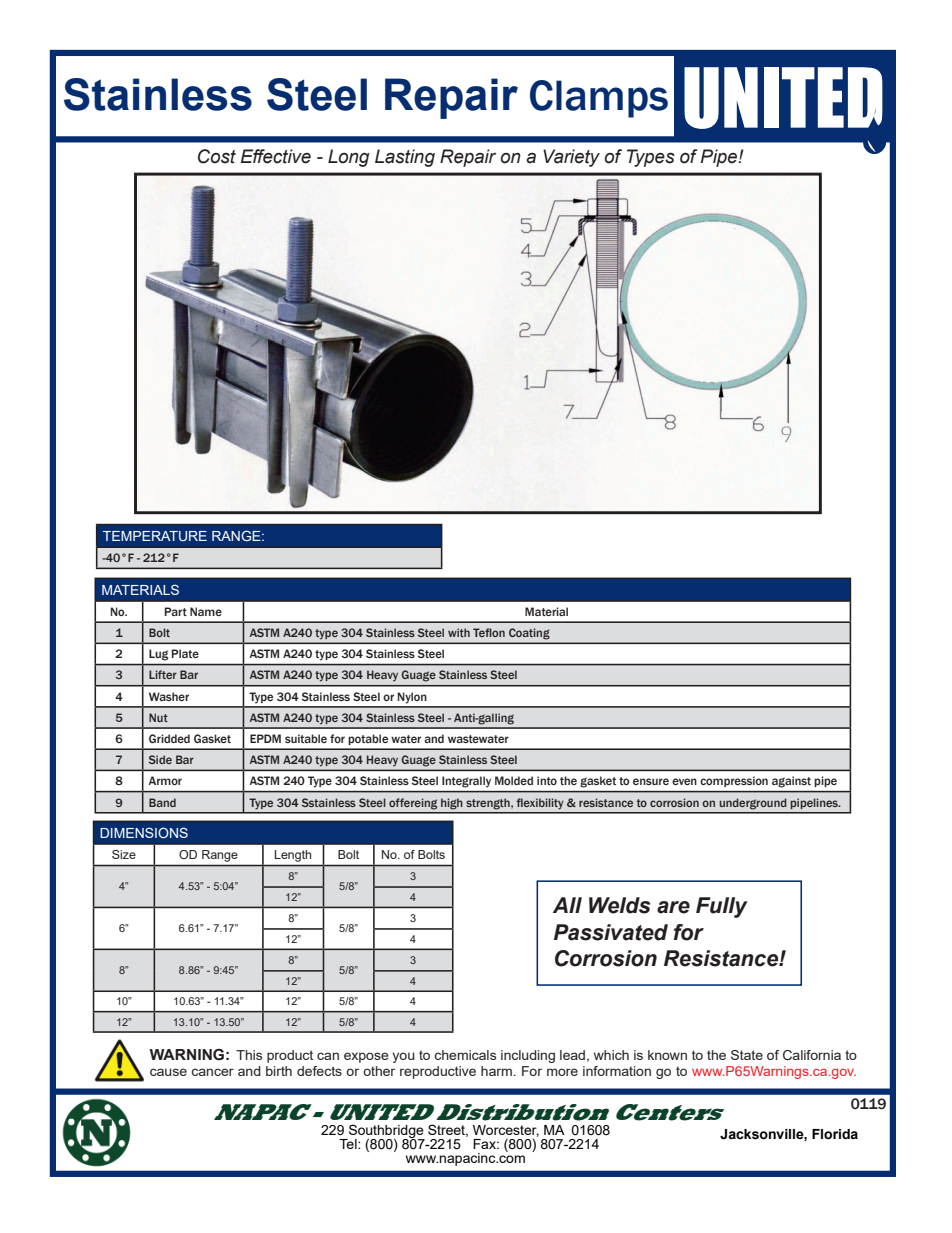  What do you see at coordinates (212, 1072) in the page?
I see `cancer` at bounding box center [212, 1072].
